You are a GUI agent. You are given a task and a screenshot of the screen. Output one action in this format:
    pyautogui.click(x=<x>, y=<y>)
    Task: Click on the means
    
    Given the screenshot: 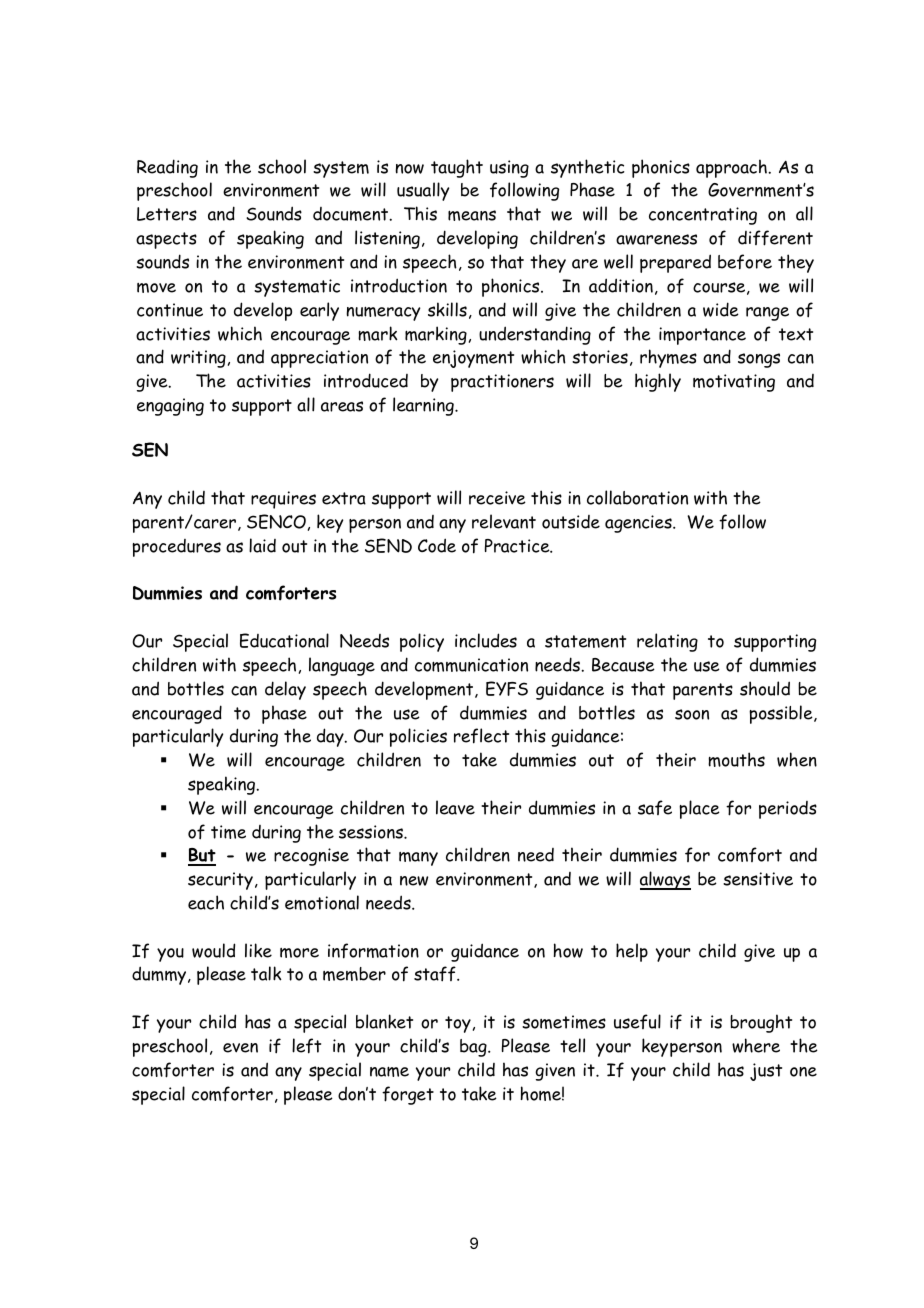 What is the action you would take?
    pyautogui.click(x=472, y=215)
